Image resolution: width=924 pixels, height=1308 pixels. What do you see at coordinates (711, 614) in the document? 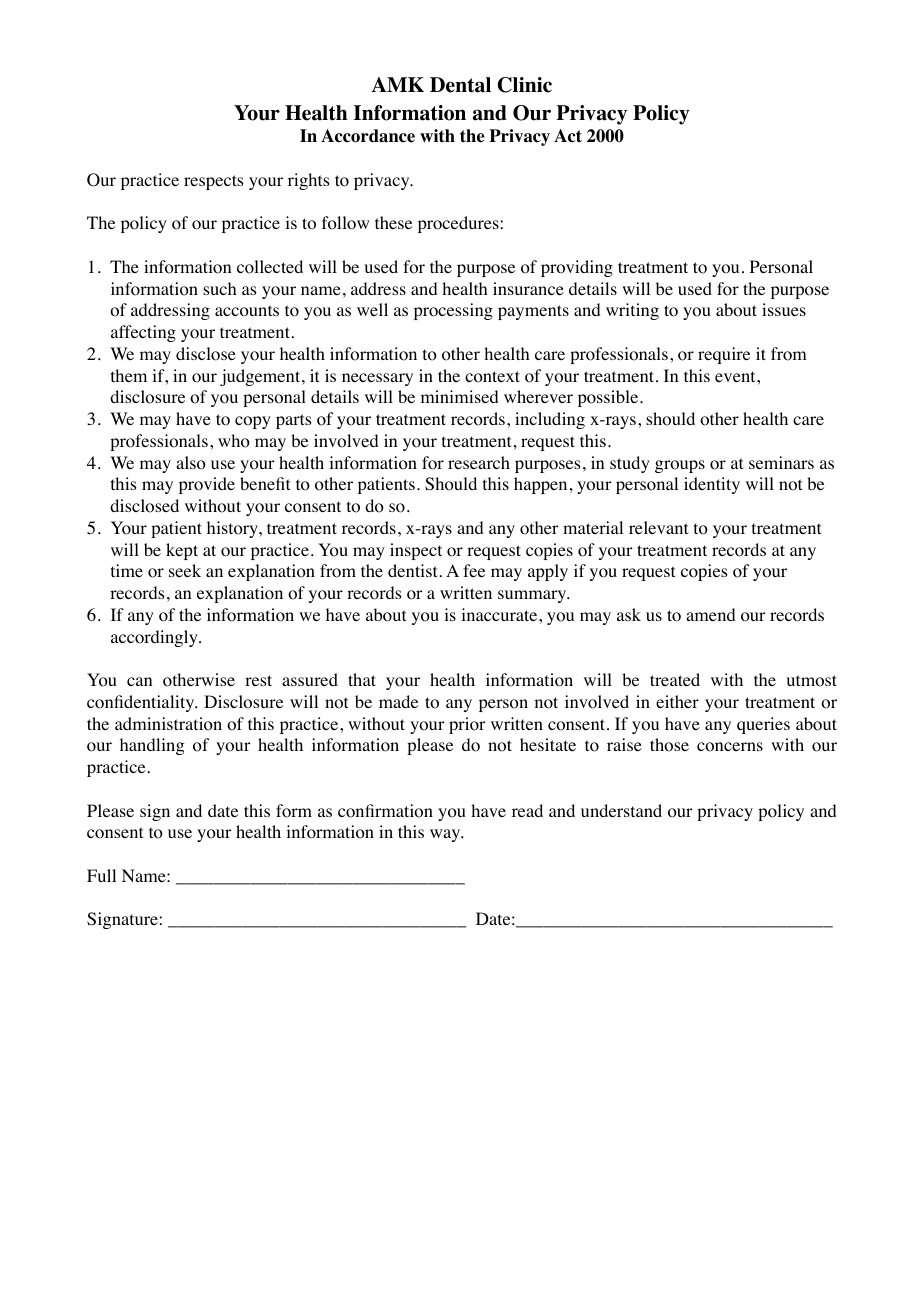
I see `amend` at bounding box center [711, 614].
